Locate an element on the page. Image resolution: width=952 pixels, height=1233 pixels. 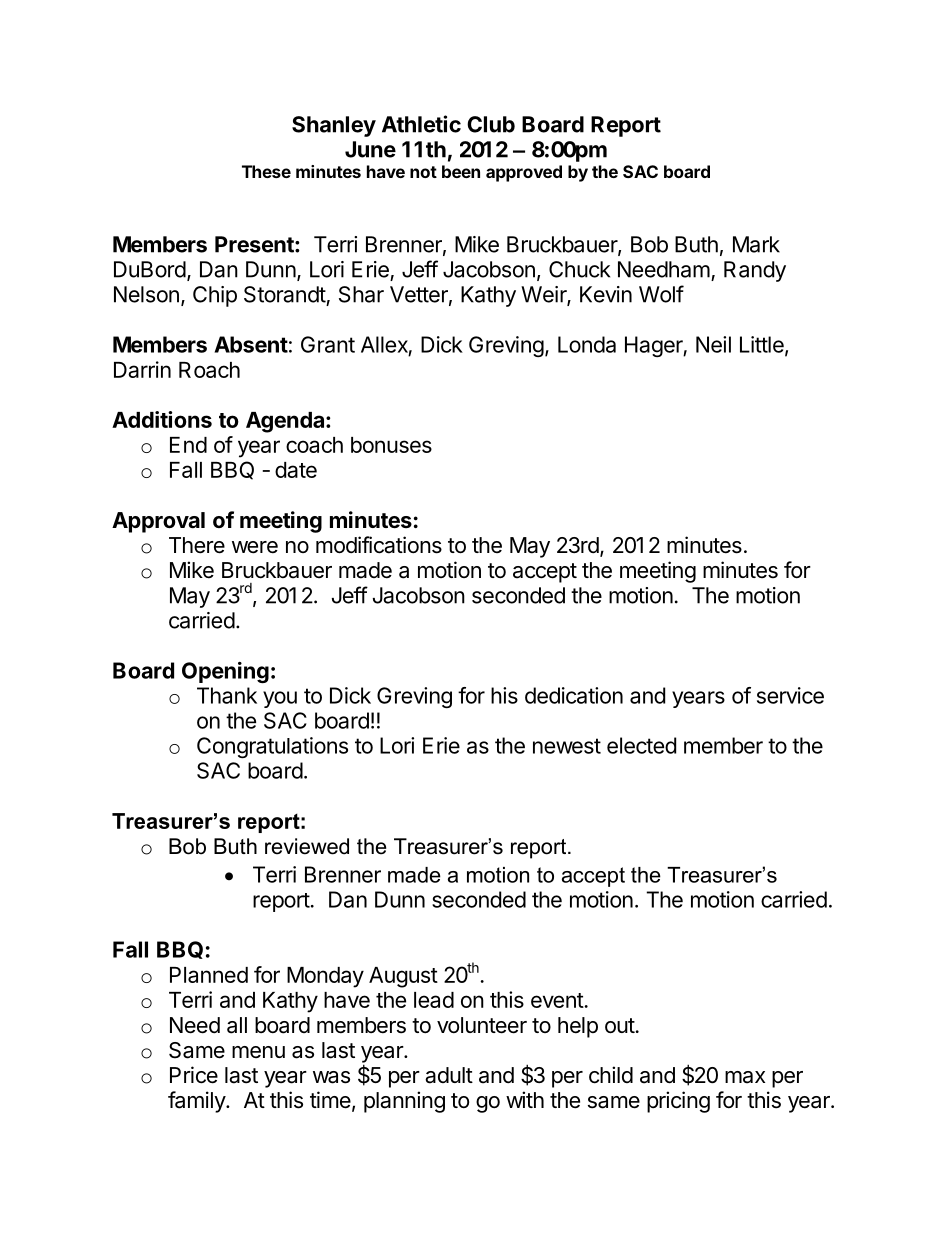
been is located at coordinates (461, 171).
